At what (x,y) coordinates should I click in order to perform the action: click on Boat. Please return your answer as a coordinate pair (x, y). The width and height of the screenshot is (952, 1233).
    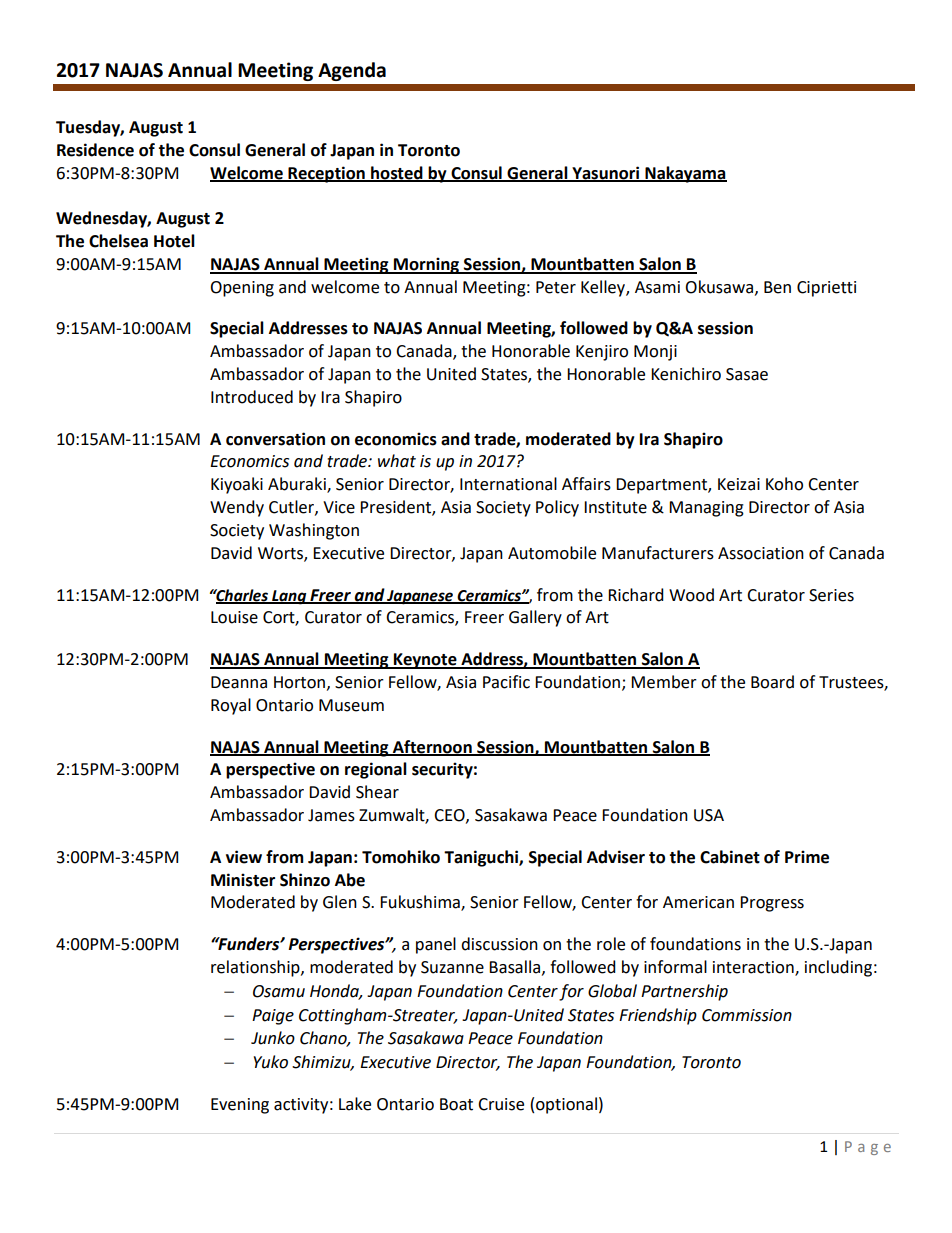
    Looking at the image, I should click on (456, 1104).
